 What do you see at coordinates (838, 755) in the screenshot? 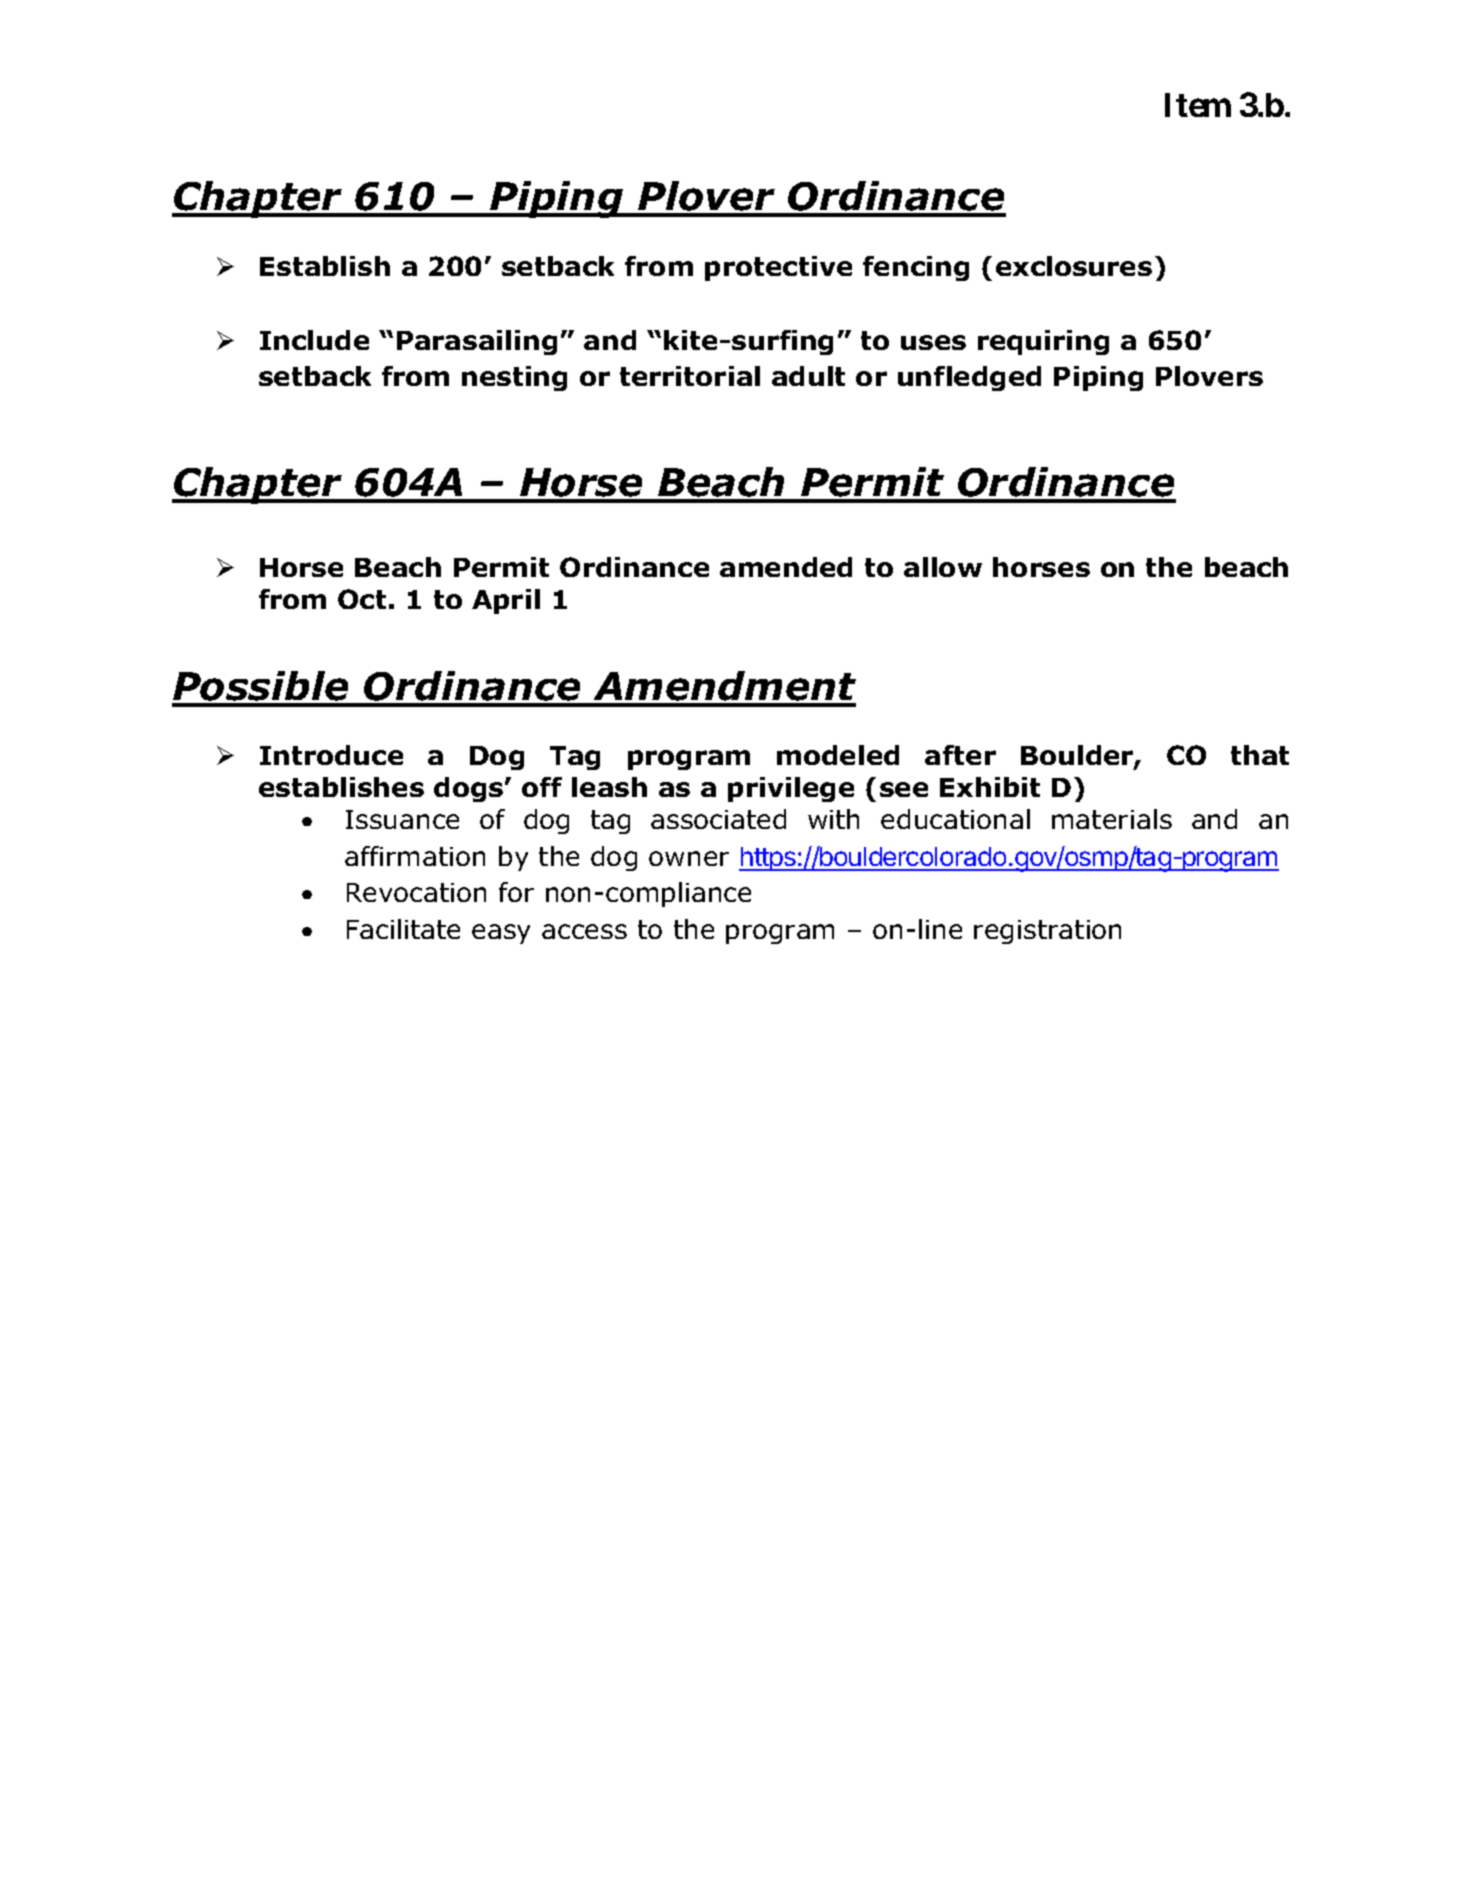
I see `modeled` at bounding box center [838, 755].
